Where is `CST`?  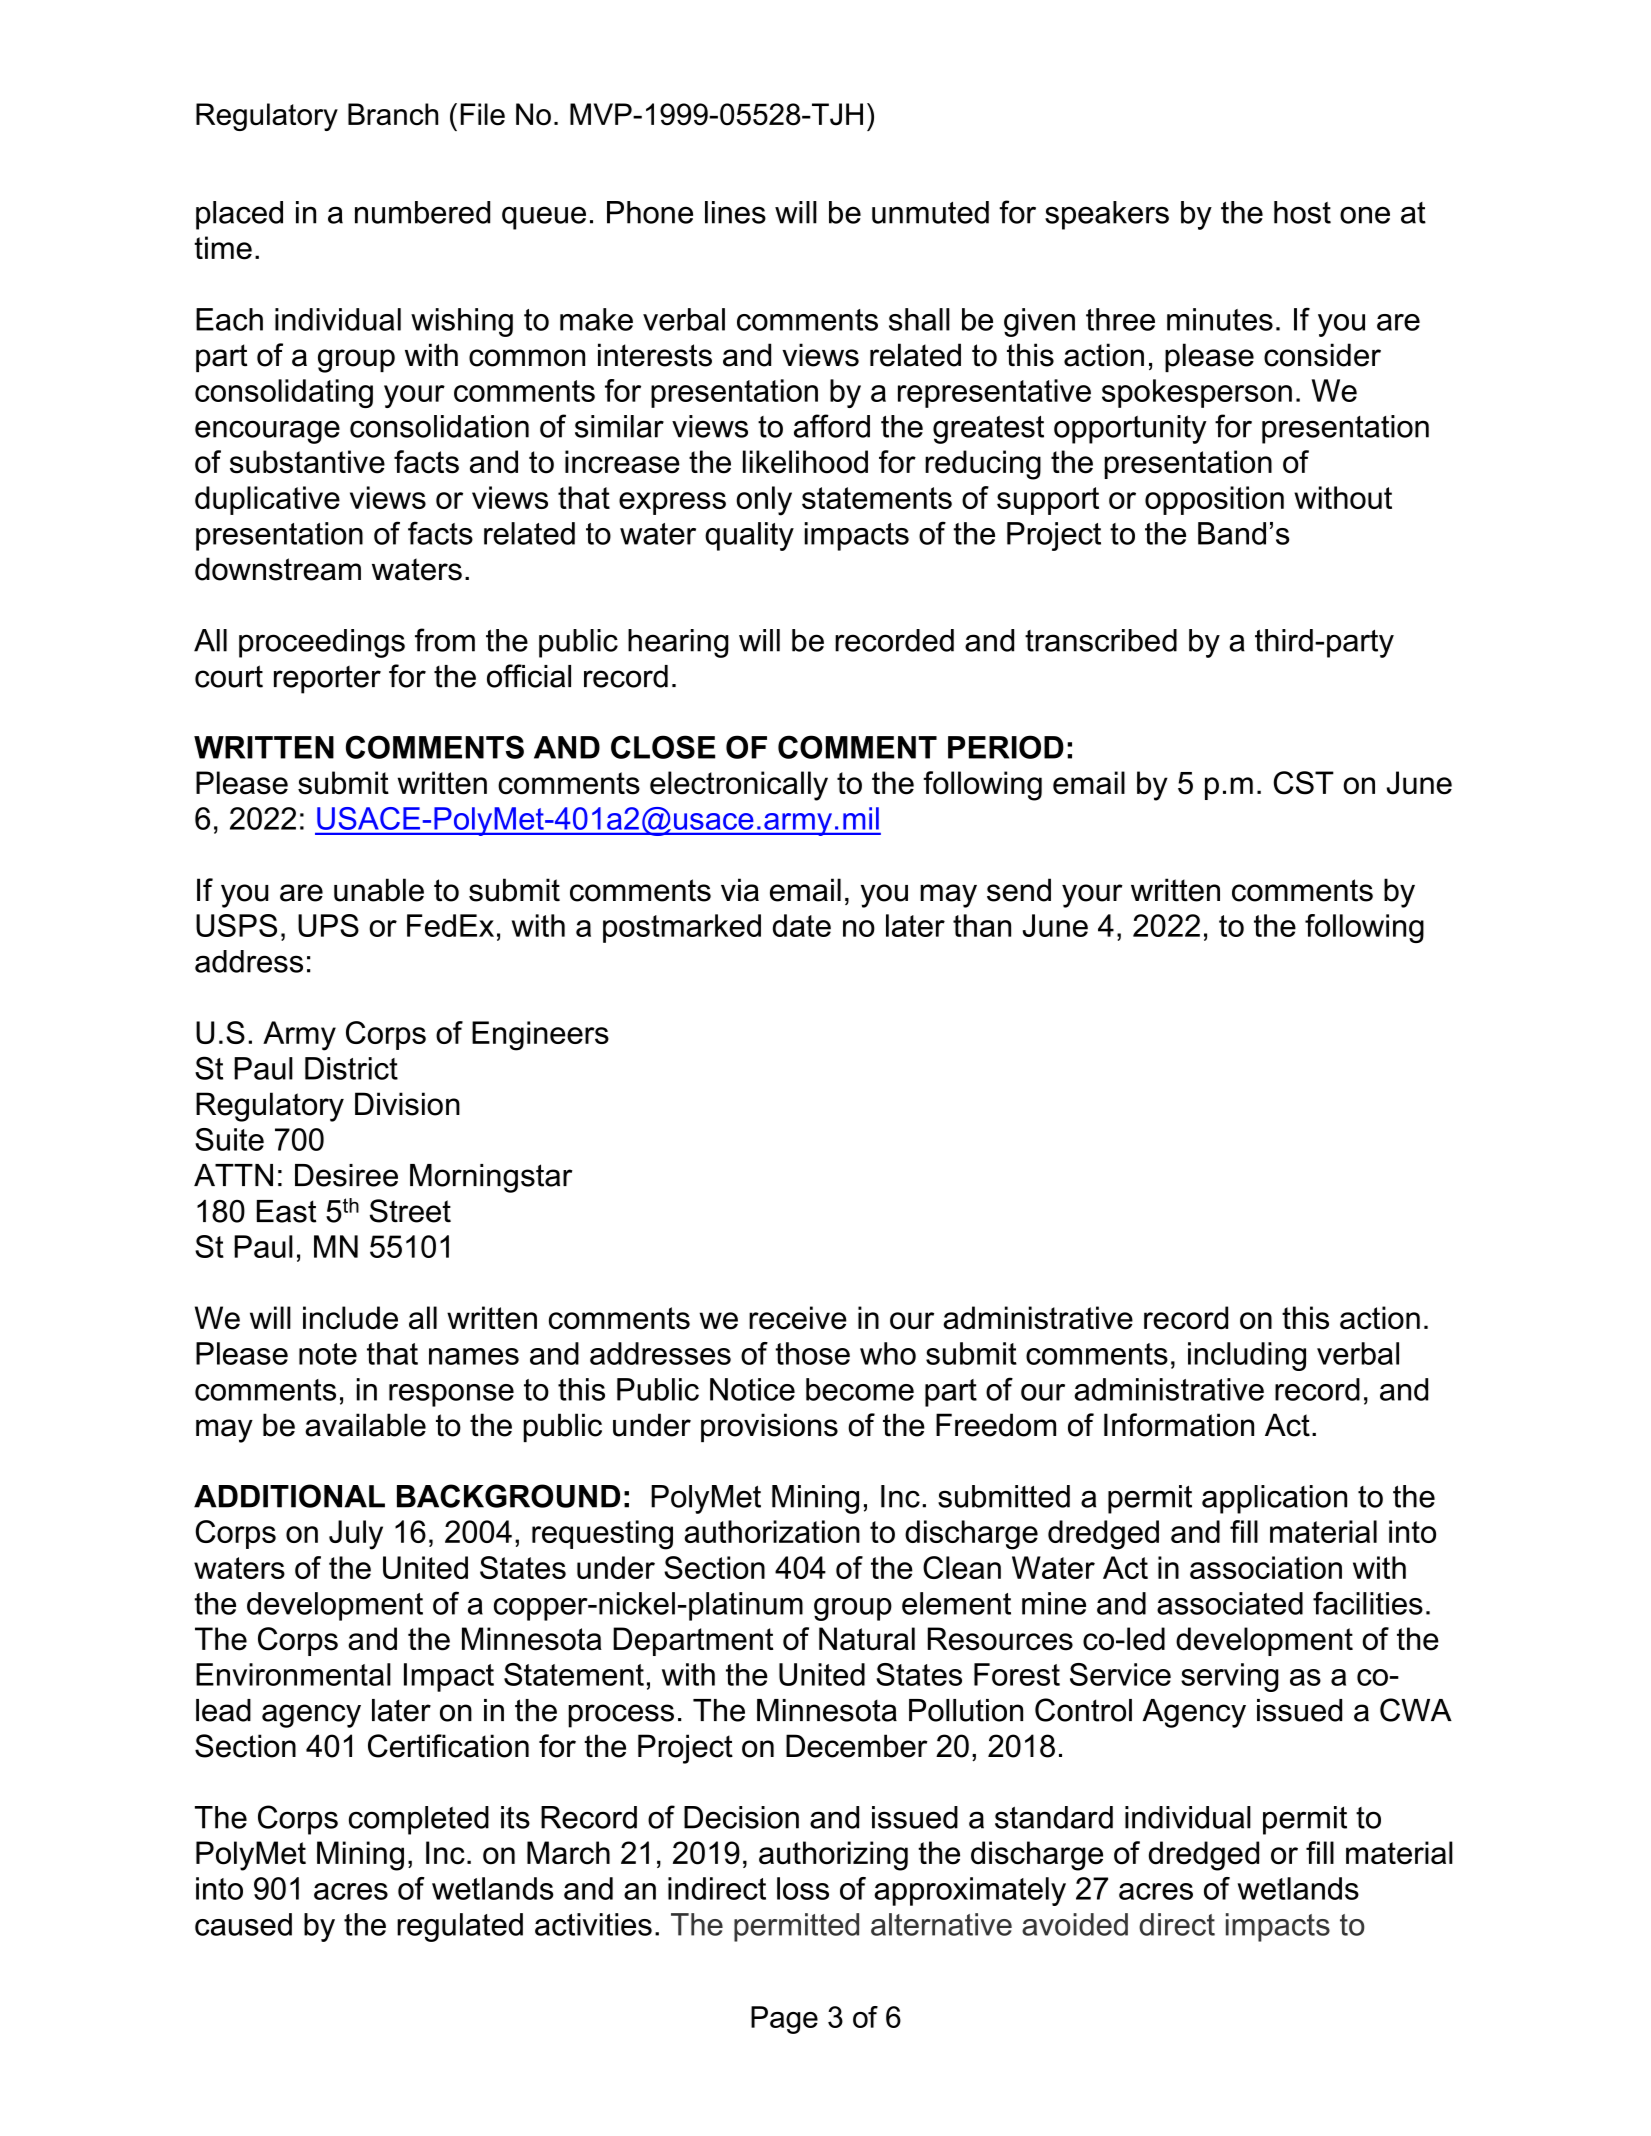
CST is located at coordinates (1303, 783).
